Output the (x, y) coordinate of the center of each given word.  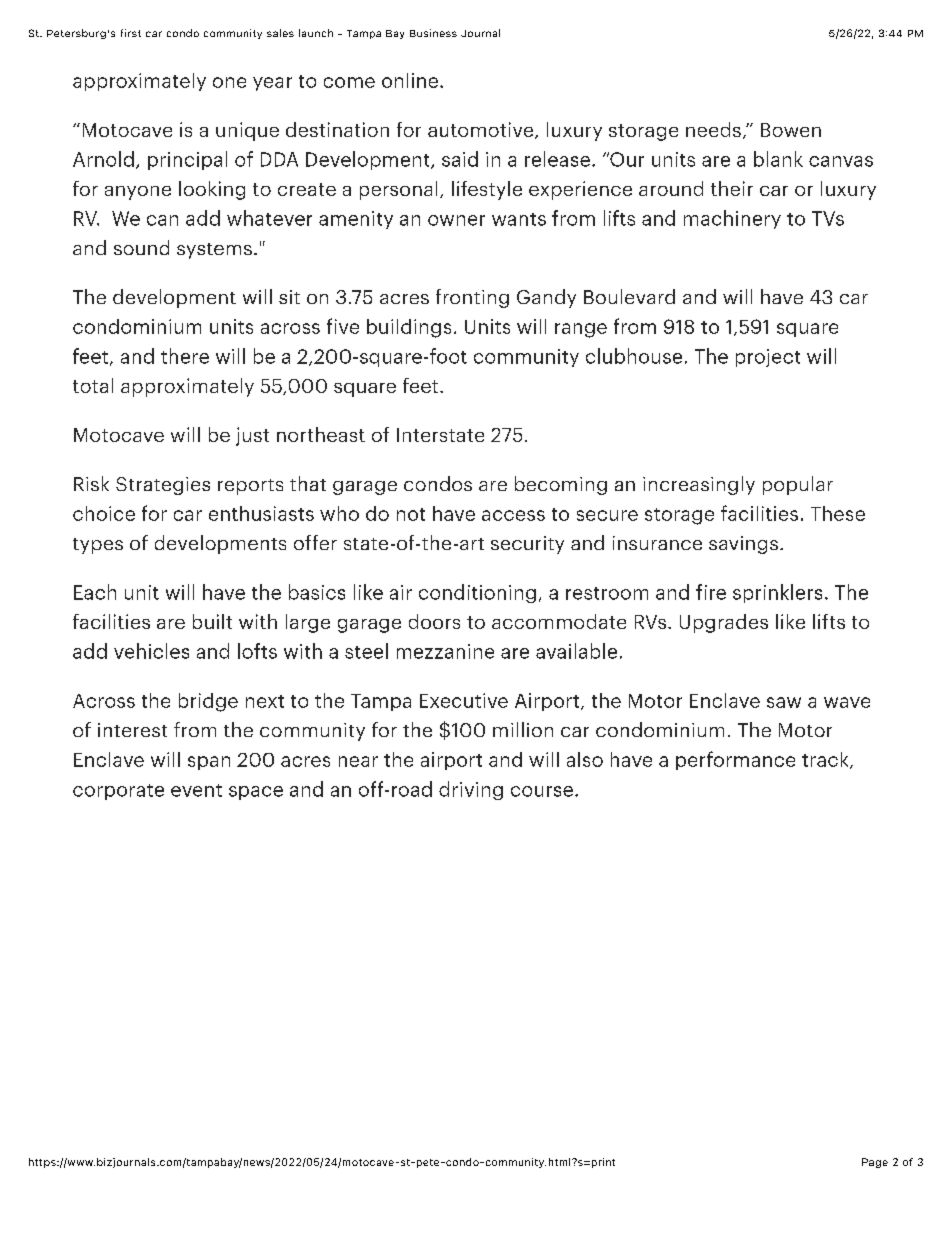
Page (875, 1163)
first (131, 33)
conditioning (477, 593)
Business (433, 33)
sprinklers (777, 593)
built (212, 621)
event (196, 790)
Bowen (791, 130)
